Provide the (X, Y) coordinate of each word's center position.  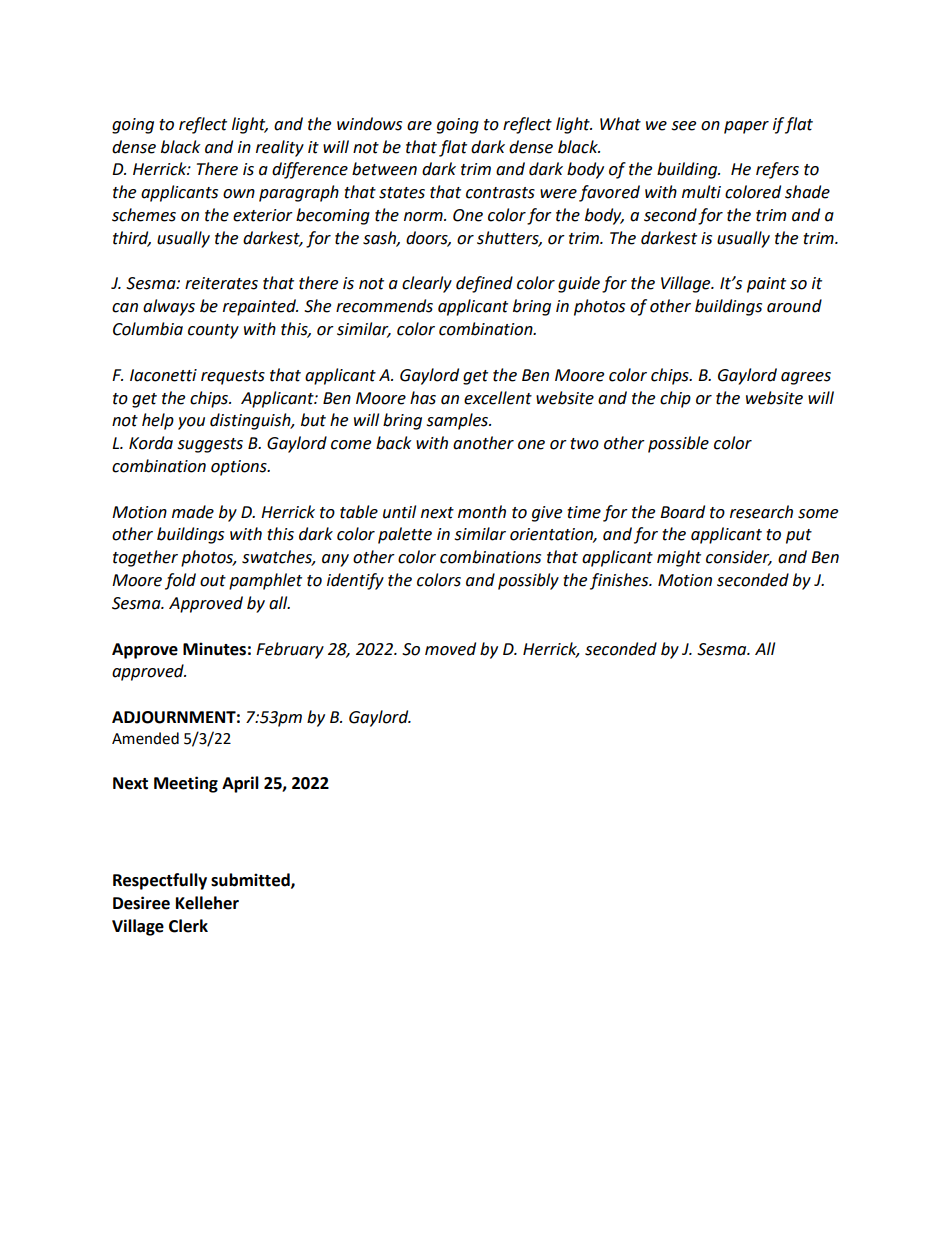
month (482, 512)
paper (746, 127)
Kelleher (207, 903)
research (761, 512)
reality (280, 148)
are (419, 126)
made (193, 512)
